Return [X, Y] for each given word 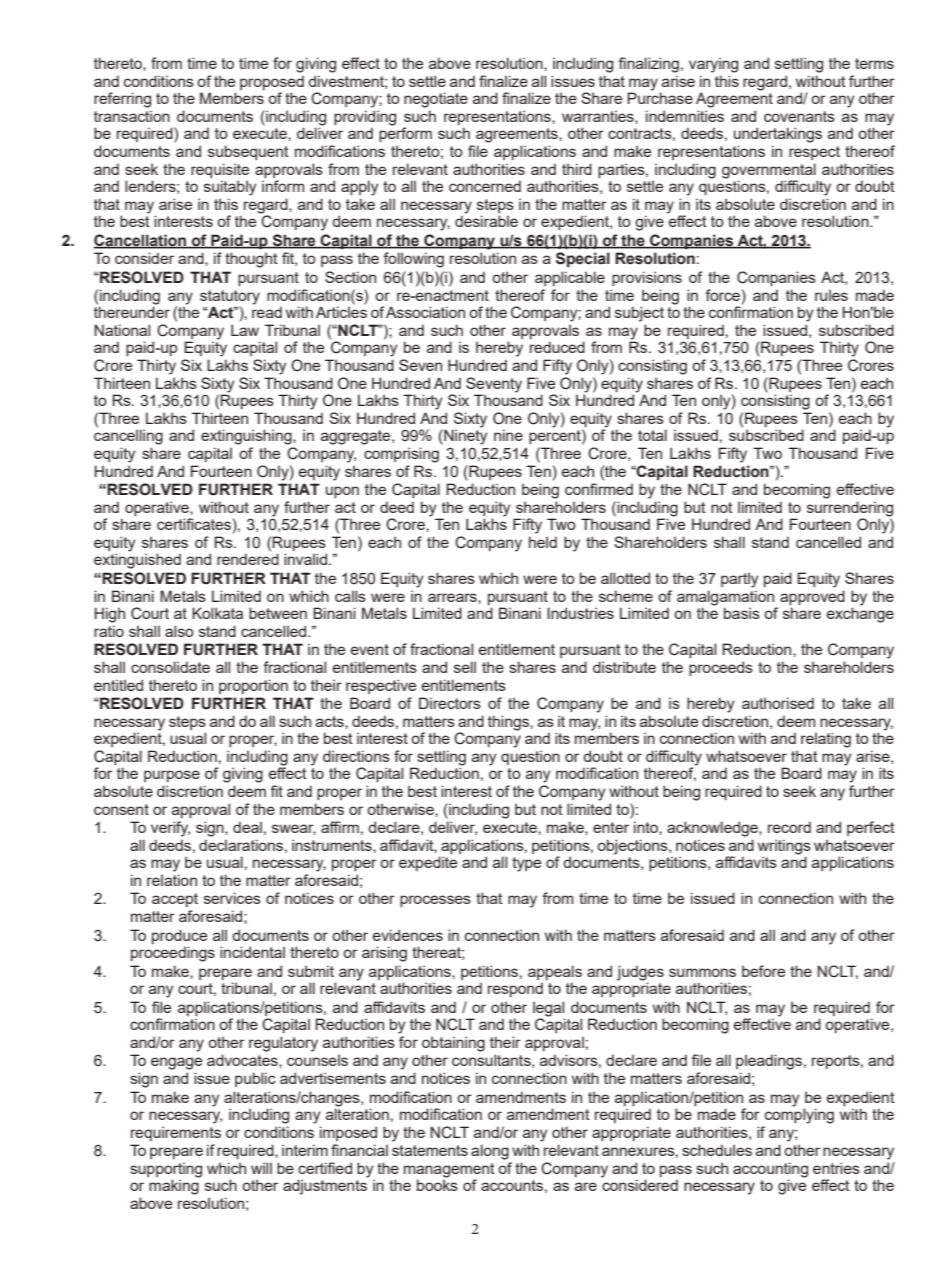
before [763, 971]
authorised [778, 703]
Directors [450, 703]
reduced [557, 347]
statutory [230, 297]
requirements [176, 1133]
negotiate [436, 100]
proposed [272, 82]
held [543, 542]
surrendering [850, 509]
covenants [799, 116]
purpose [172, 776]
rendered [248, 559]
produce [179, 936]
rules [831, 295]
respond [515, 989]
